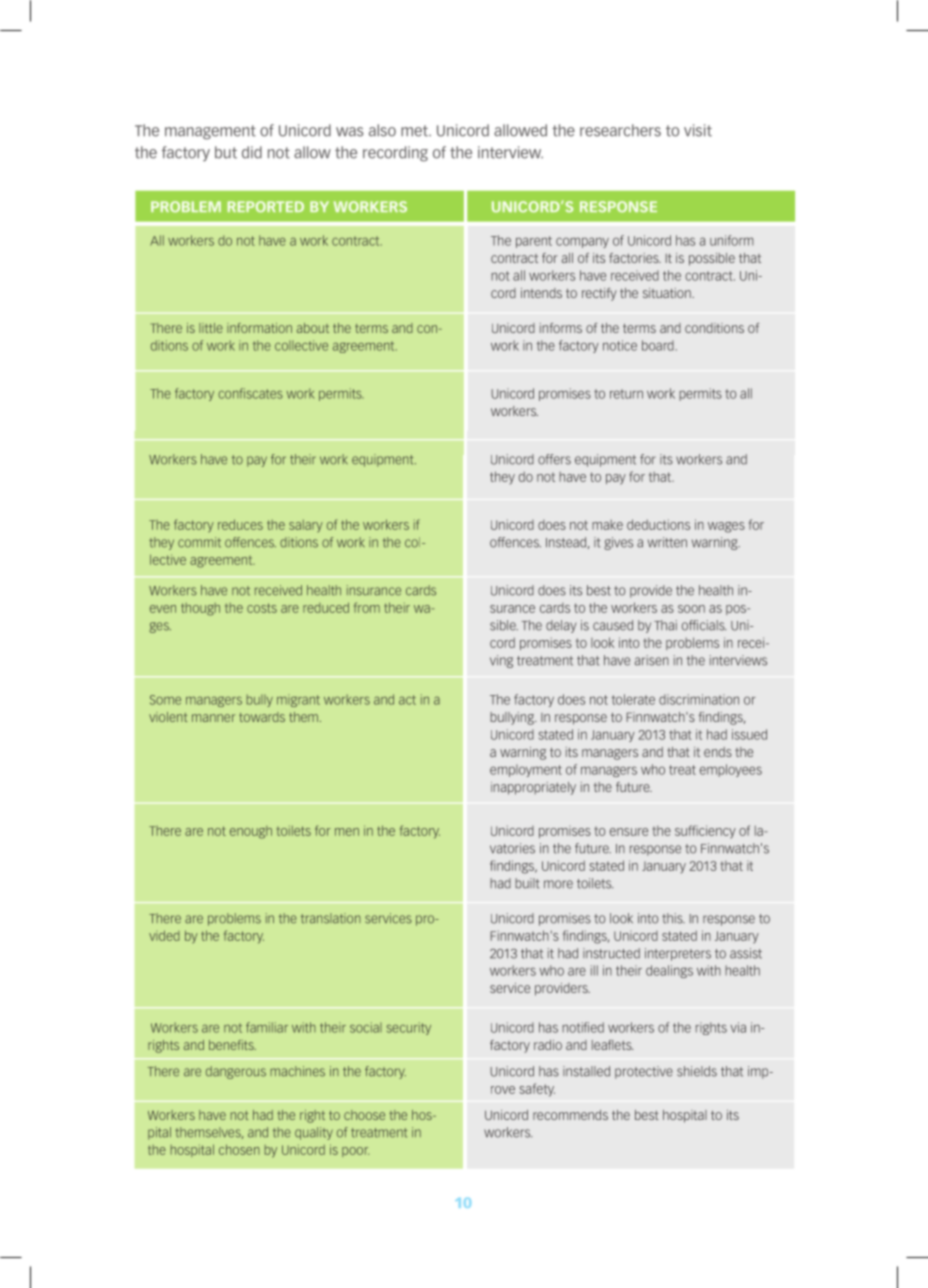 The image size is (928, 1288). Describe the element at coordinates (367, 607) in the screenshot. I see `from` at that location.
